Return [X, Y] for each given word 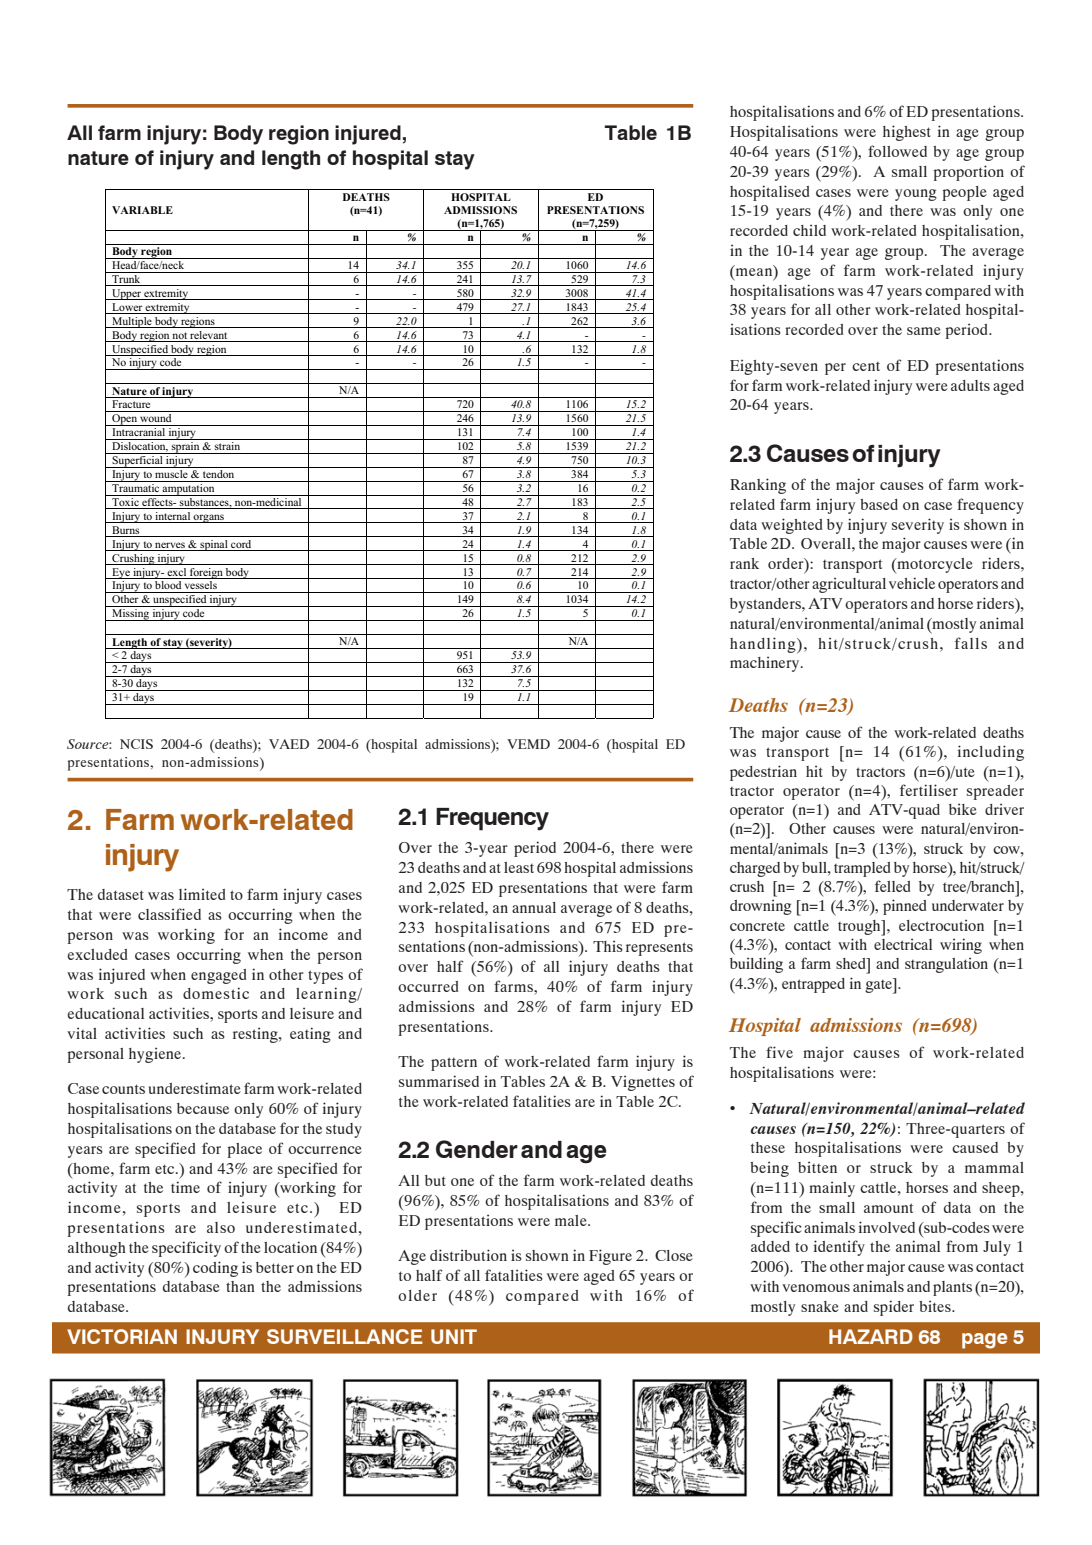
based [879, 504]
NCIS [136, 744]
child [809, 230]
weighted [792, 526]
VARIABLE [142, 210]
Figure [610, 1257]
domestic [216, 993]
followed [897, 151]
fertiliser [929, 790]
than [240, 1286]
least [519, 867]
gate [879, 986]
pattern [454, 1064]
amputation [189, 488]
